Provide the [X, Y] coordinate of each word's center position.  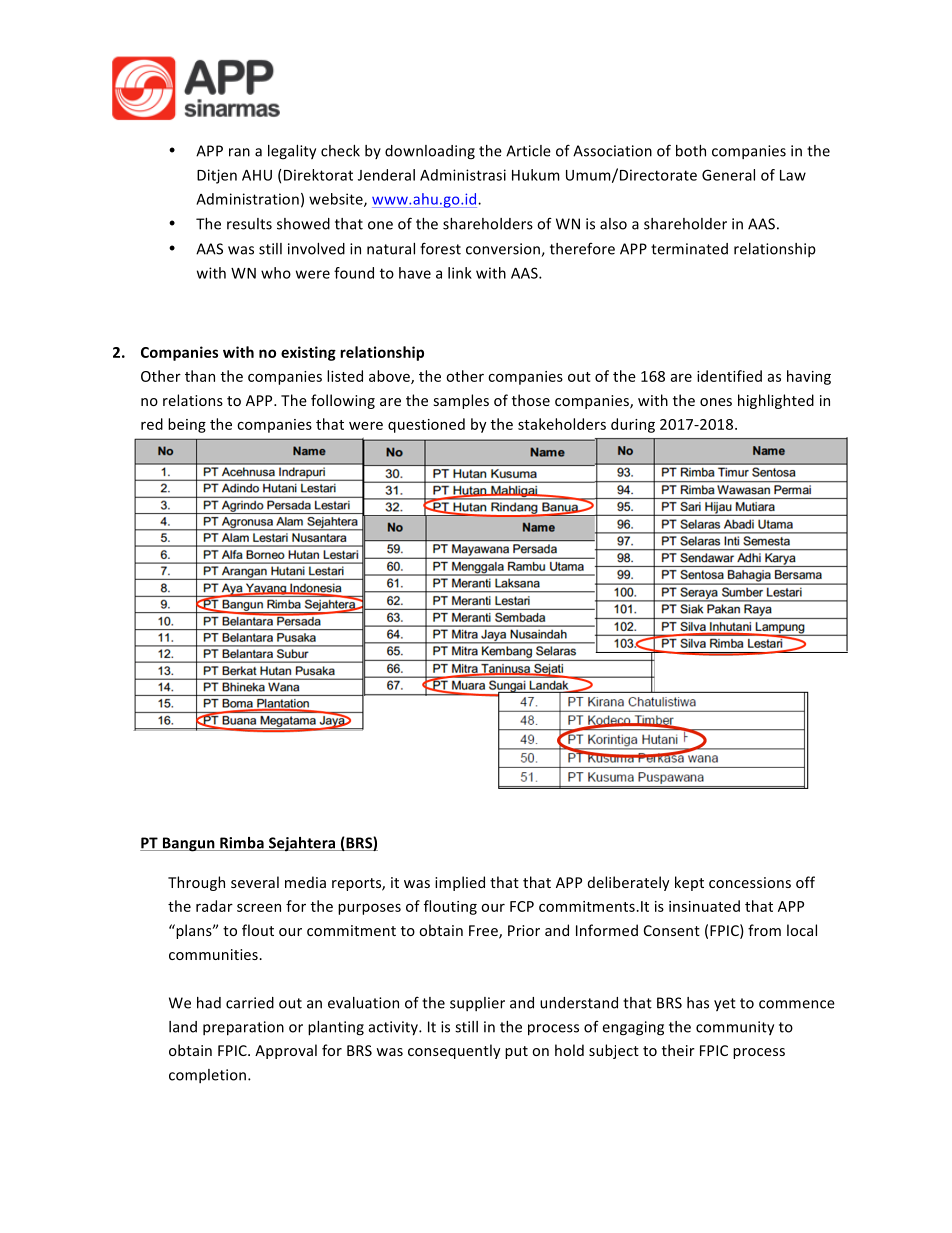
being [187, 425]
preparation [243, 1028]
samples [461, 401]
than [200, 376]
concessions [750, 882]
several [255, 882]
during [633, 425]
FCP [522, 906]
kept [689, 883]
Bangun [188, 844]
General [728, 175]
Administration [247, 199]
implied [460, 883]
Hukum [536, 175]
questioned [426, 425]
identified [729, 376]
